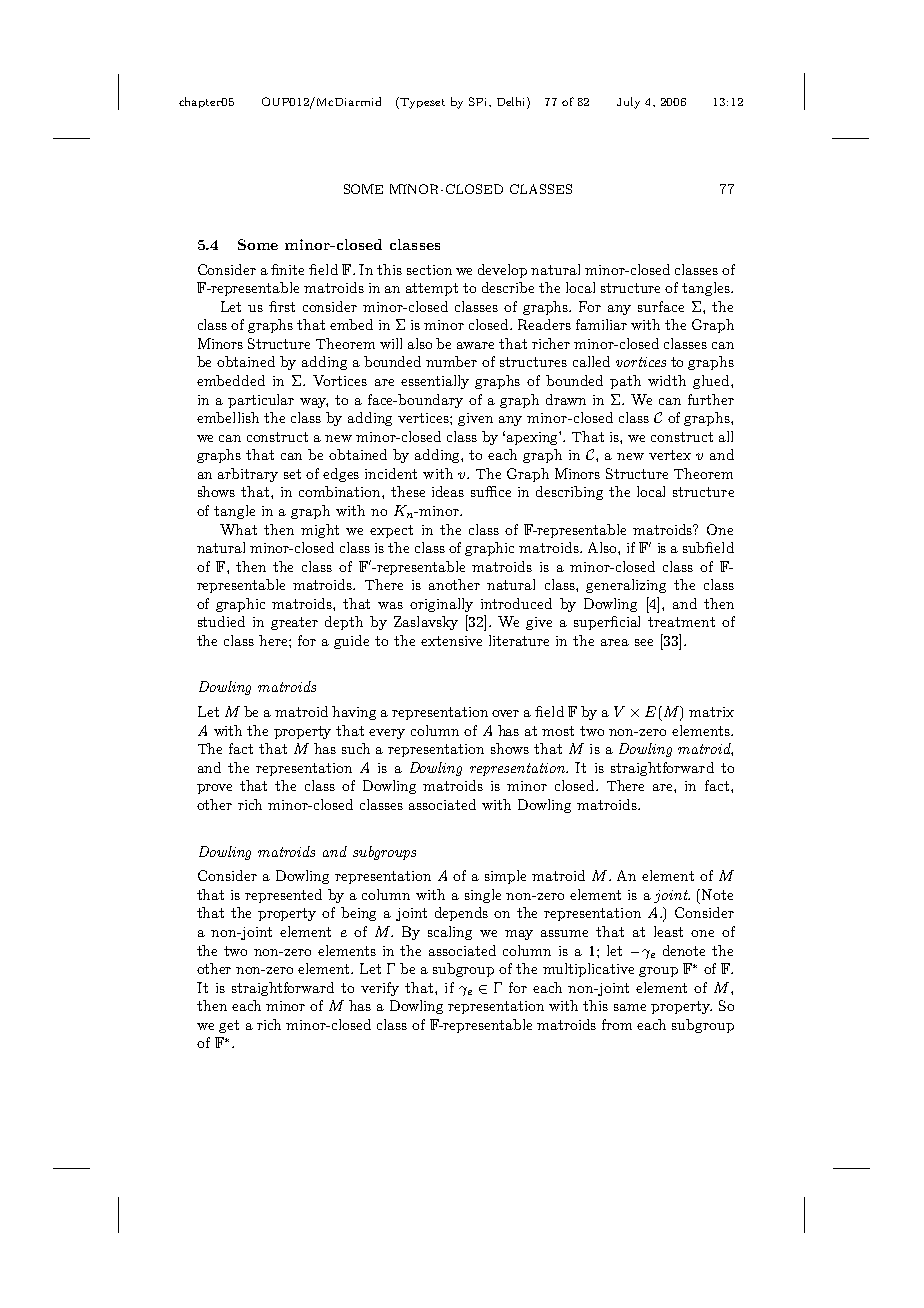 The height and width of the image is (1308, 924). Describe the element at coordinates (628, 103) in the image. I see `July` at that location.
